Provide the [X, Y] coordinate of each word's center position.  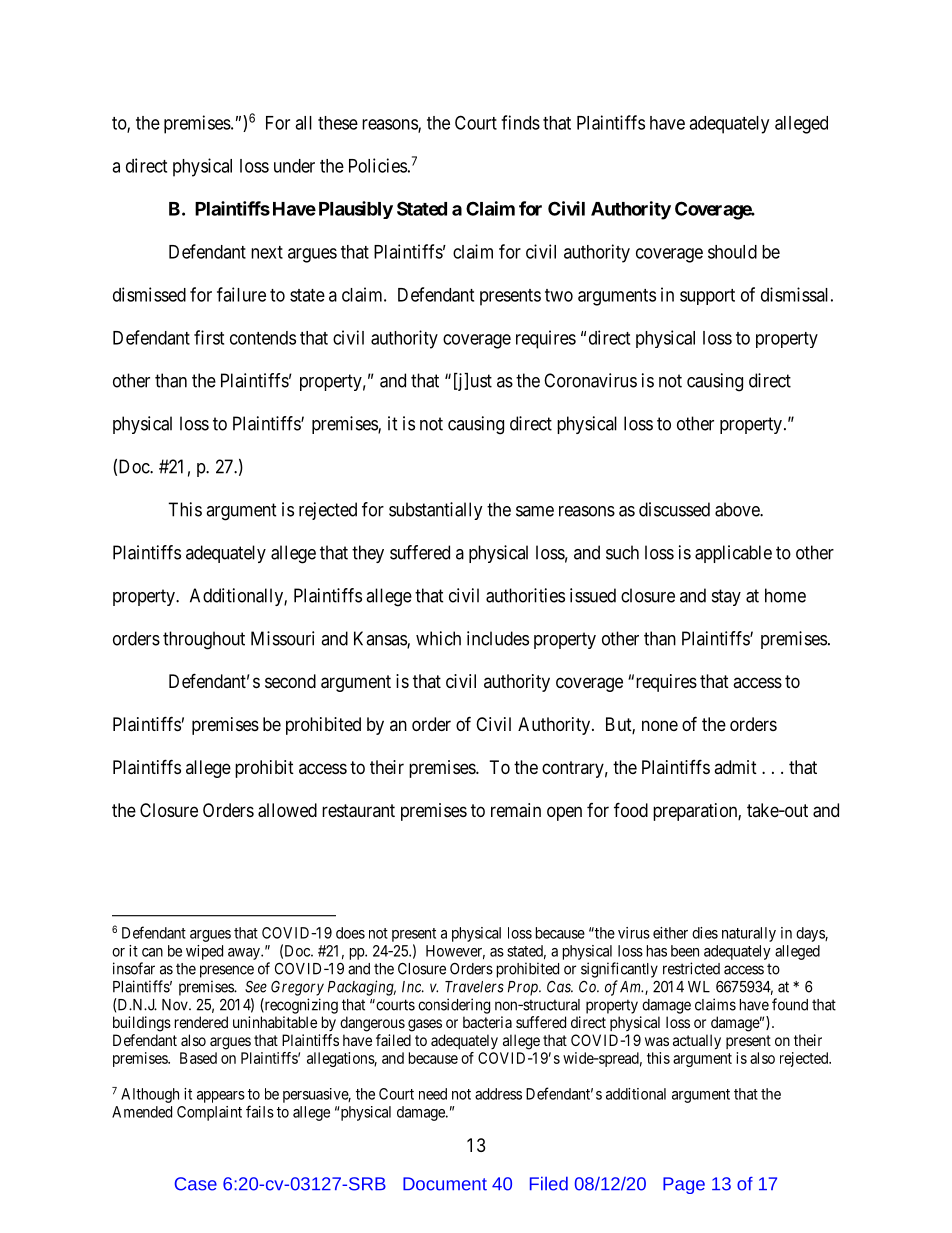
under [294, 166]
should [732, 252]
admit [735, 767]
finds [520, 122]
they [368, 554]
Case [196, 1184]
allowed [287, 810]
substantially [436, 511]
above [738, 509]
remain [516, 810]
